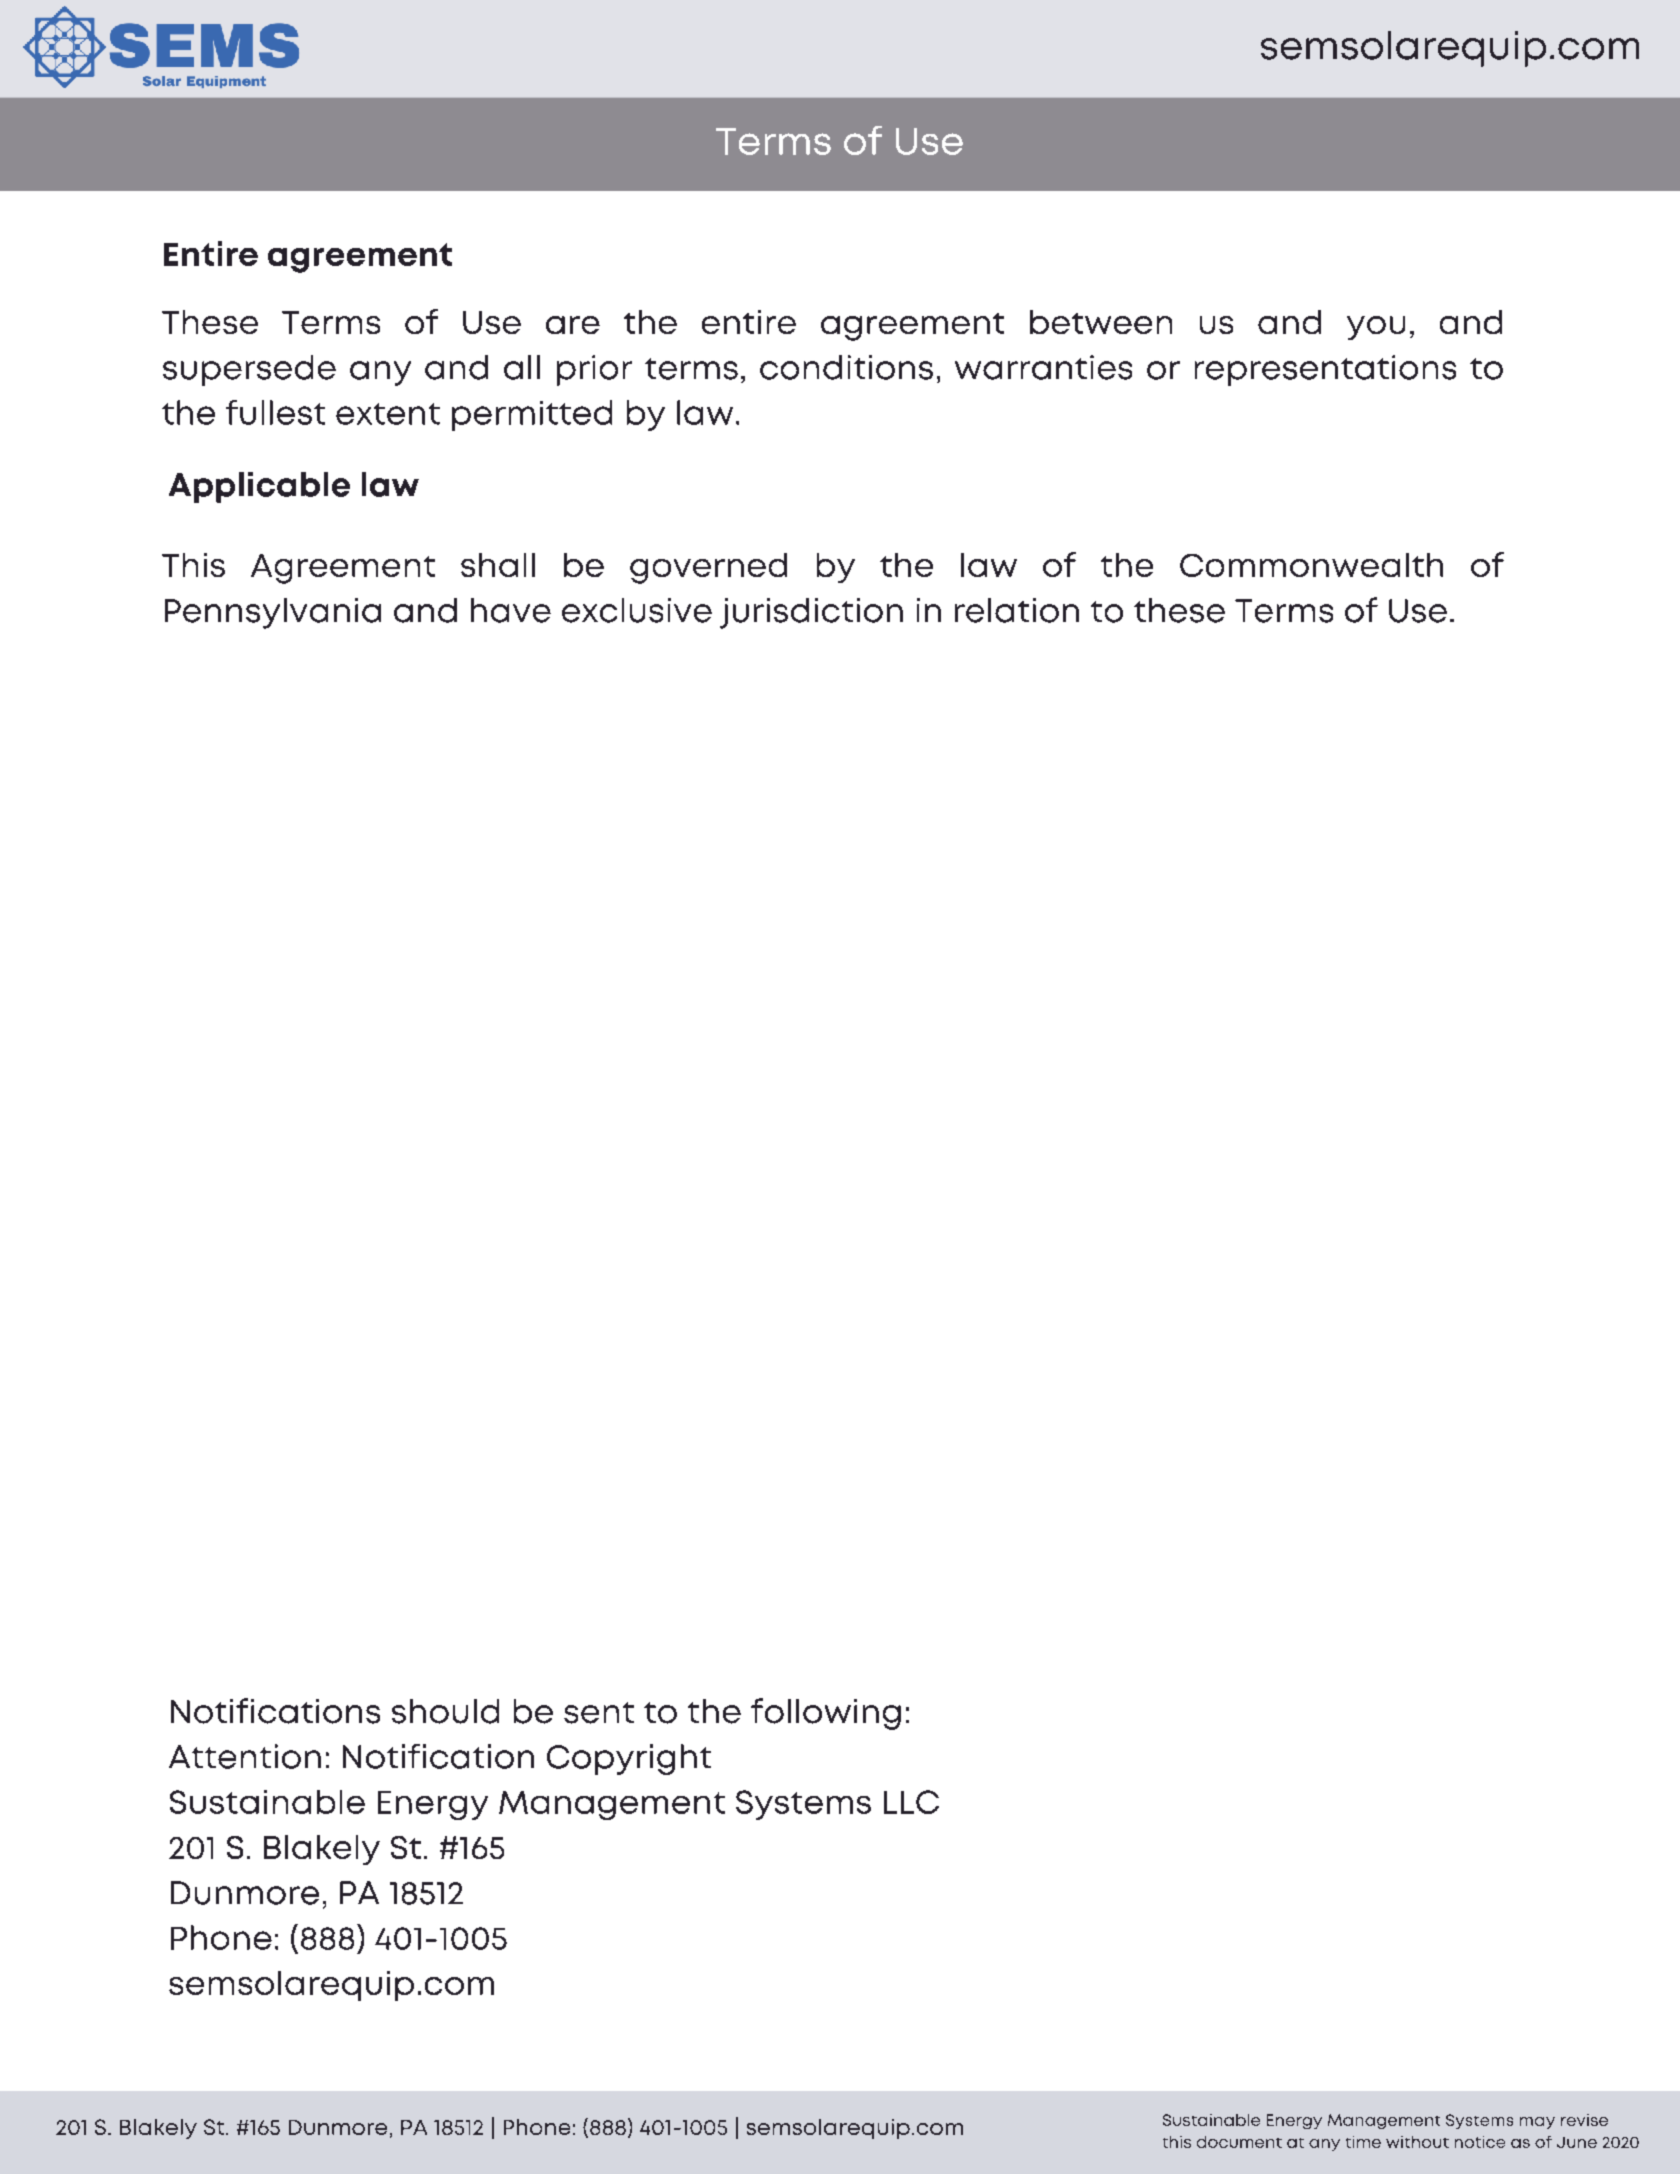  Describe the element at coordinates (445, 1711) in the page. I see `should` at that location.
